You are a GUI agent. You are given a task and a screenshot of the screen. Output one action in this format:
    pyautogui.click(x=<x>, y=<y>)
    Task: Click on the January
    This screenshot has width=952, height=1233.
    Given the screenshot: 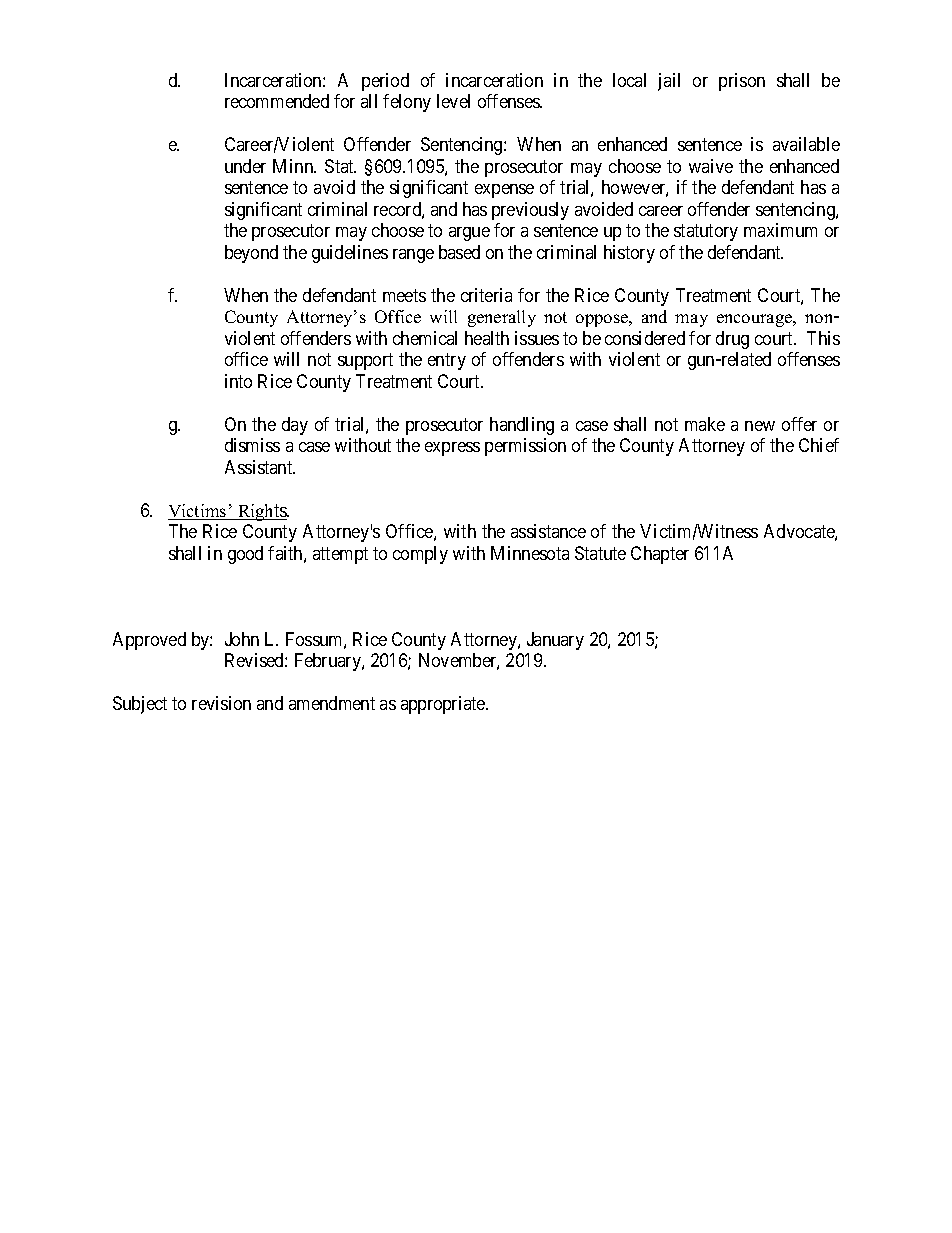 What is the action you would take?
    pyautogui.click(x=555, y=641)
